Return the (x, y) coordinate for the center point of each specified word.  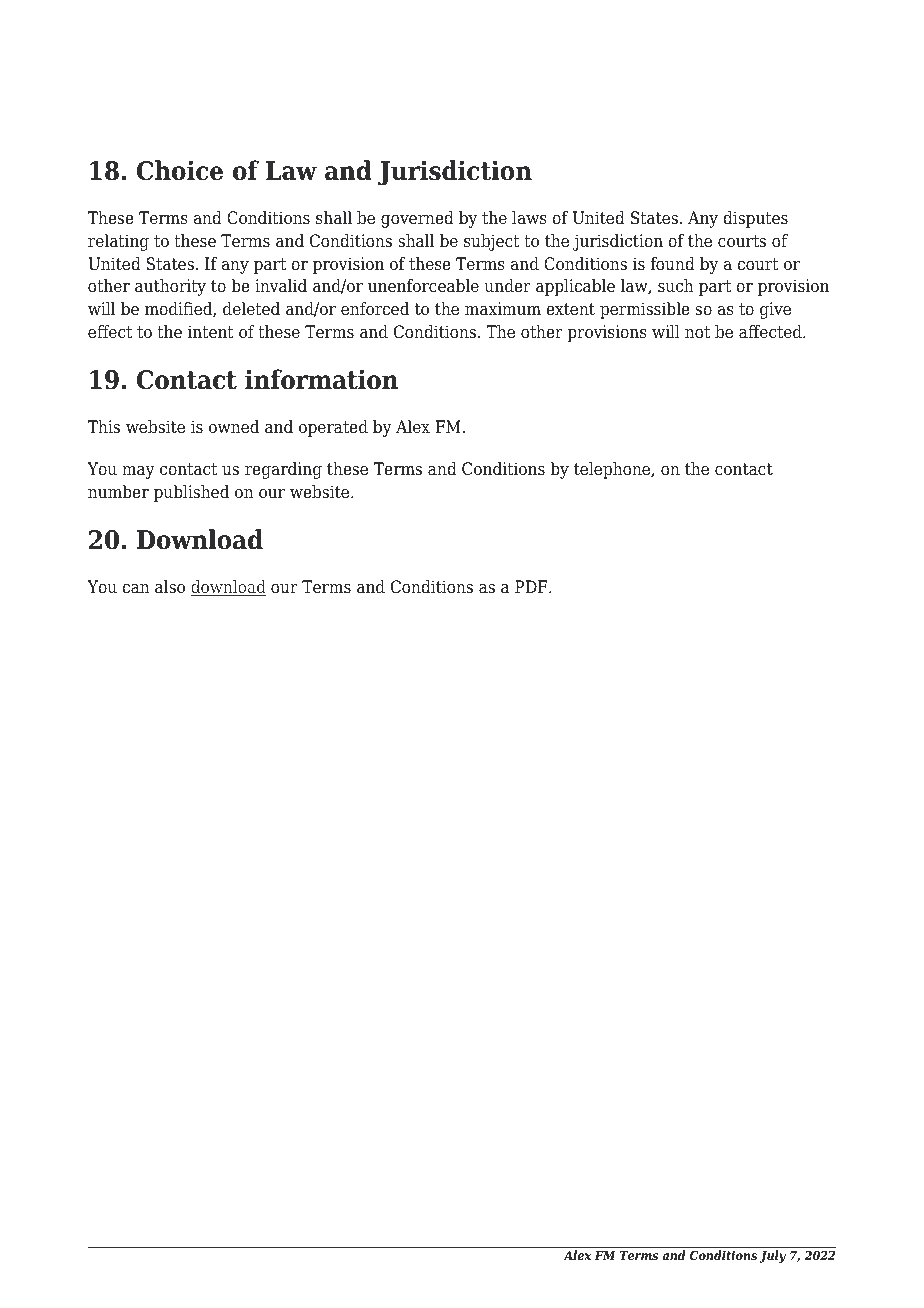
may (138, 472)
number (118, 492)
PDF (532, 586)
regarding (283, 470)
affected (771, 332)
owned (234, 427)
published (191, 493)
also (170, 587)
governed (417, 219)
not (697, 332)
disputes (755, 219)
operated (333, 428)
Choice (180, 170)
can (136, 589)
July (772, 1256)
